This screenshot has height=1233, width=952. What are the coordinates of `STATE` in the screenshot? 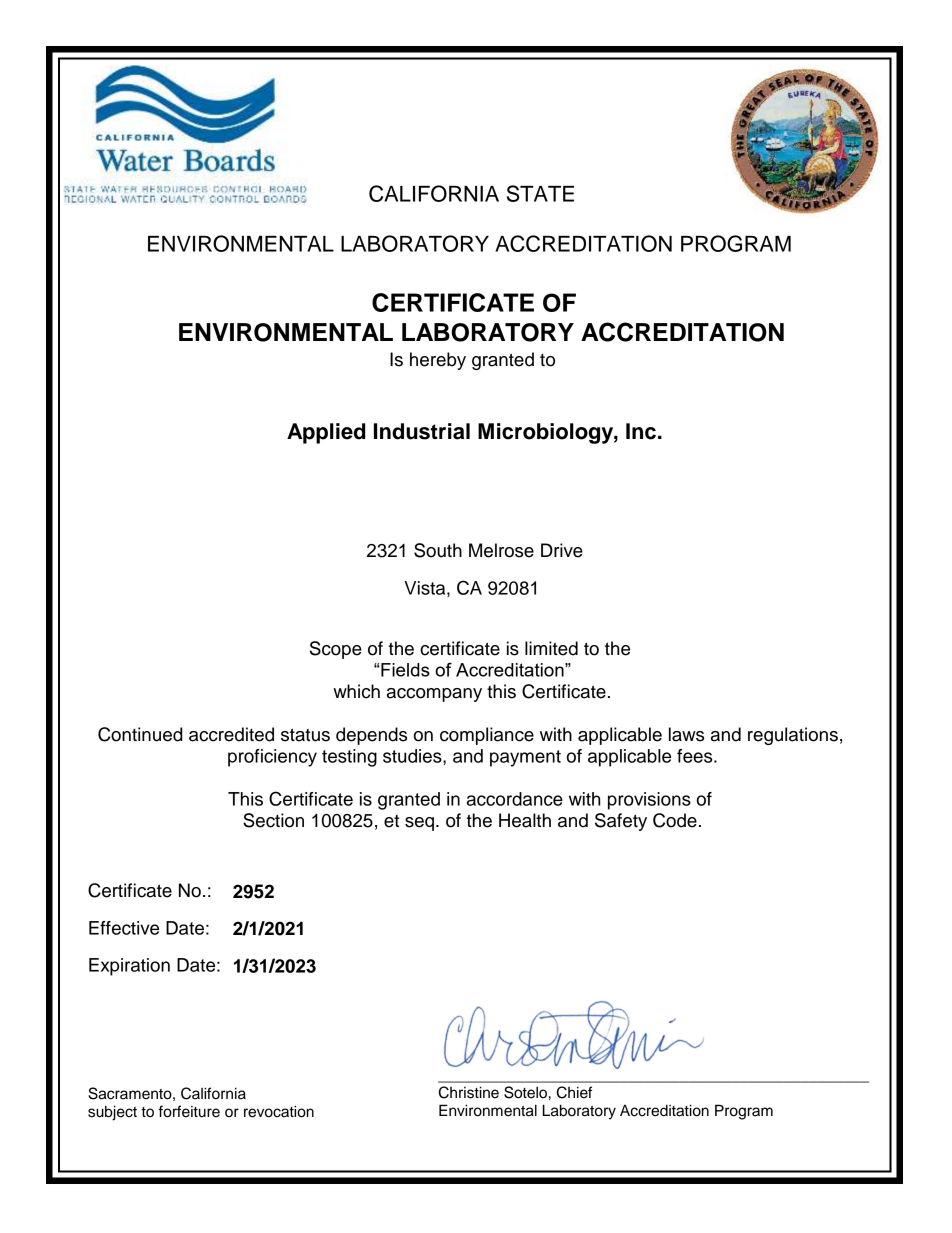 It's located at (540, 193).
